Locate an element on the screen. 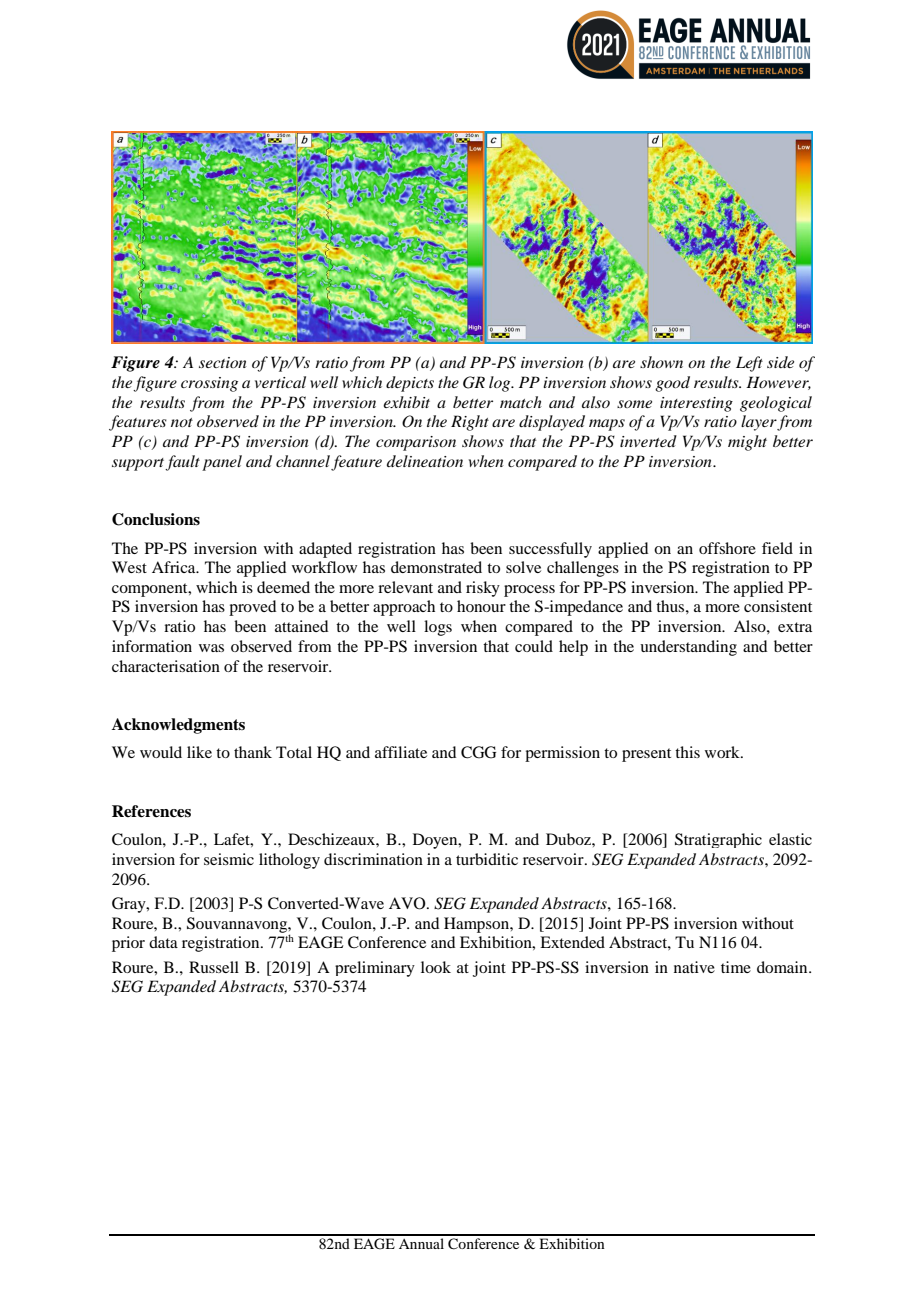 The height and width of the screenshot is (1308, 924). Doyen is located at coordinates (436, 841).
